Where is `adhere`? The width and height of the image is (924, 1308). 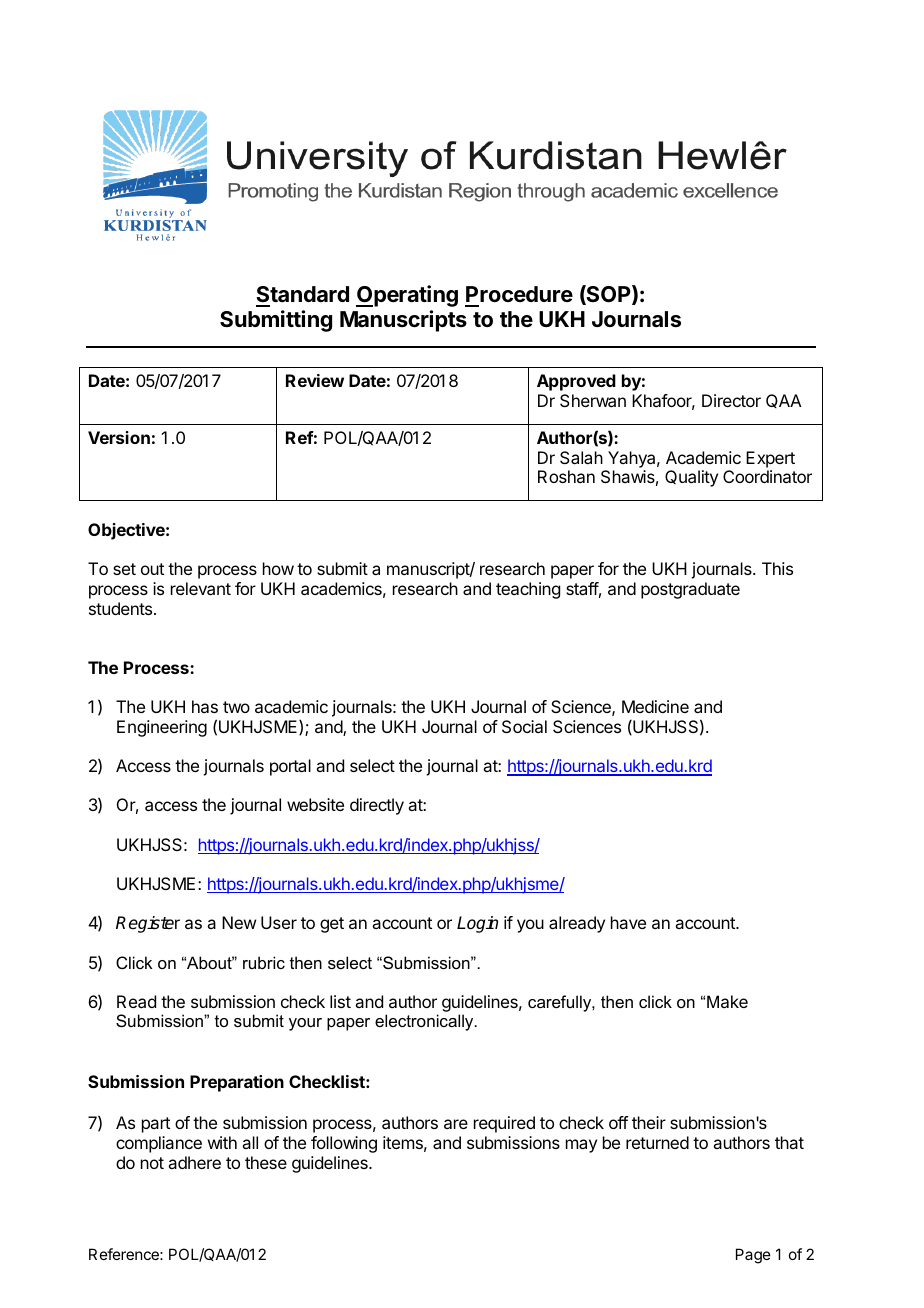 adhere is located at coordinates (194, 1162).
